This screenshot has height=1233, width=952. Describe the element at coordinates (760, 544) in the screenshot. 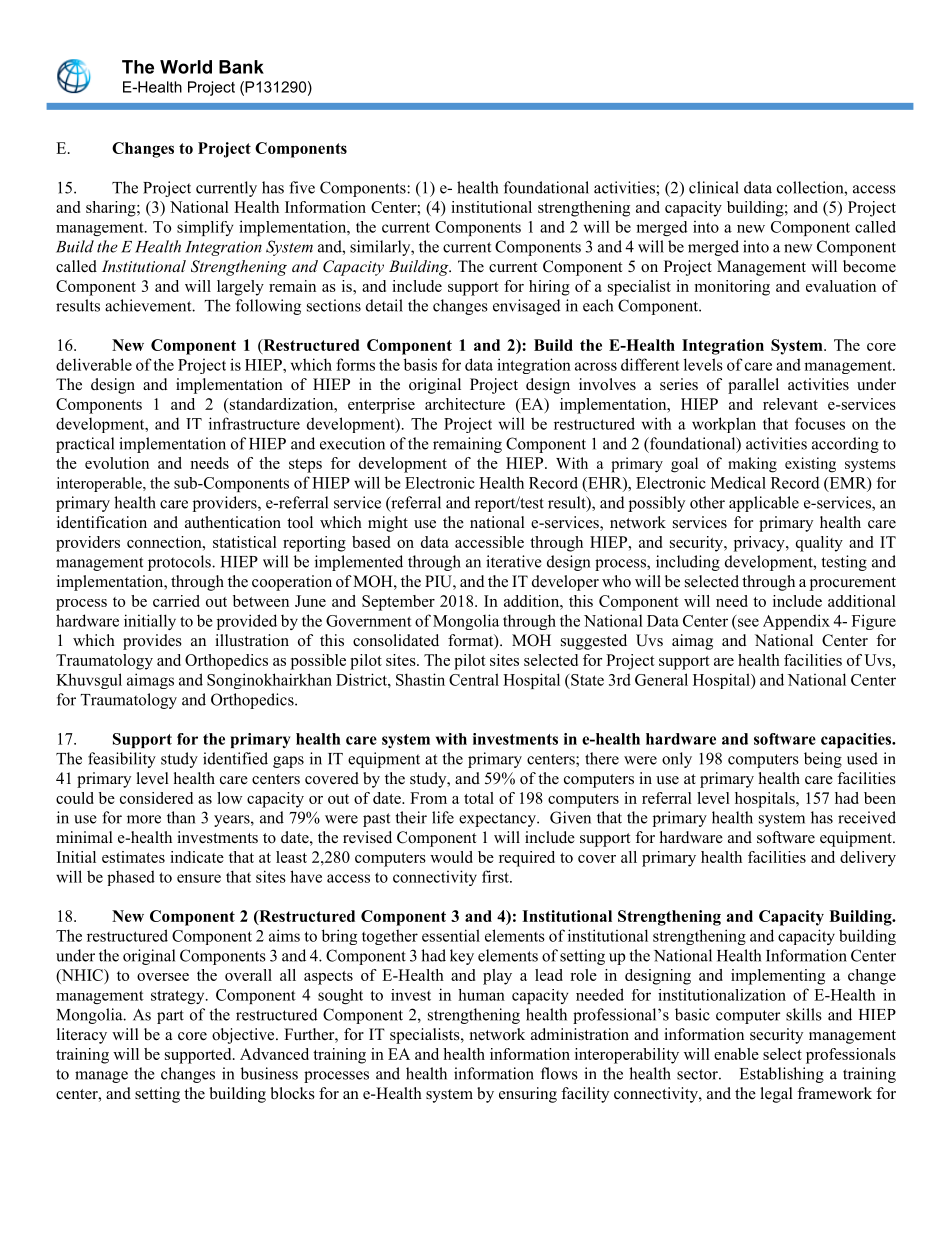

I see `privacy` at that location.
